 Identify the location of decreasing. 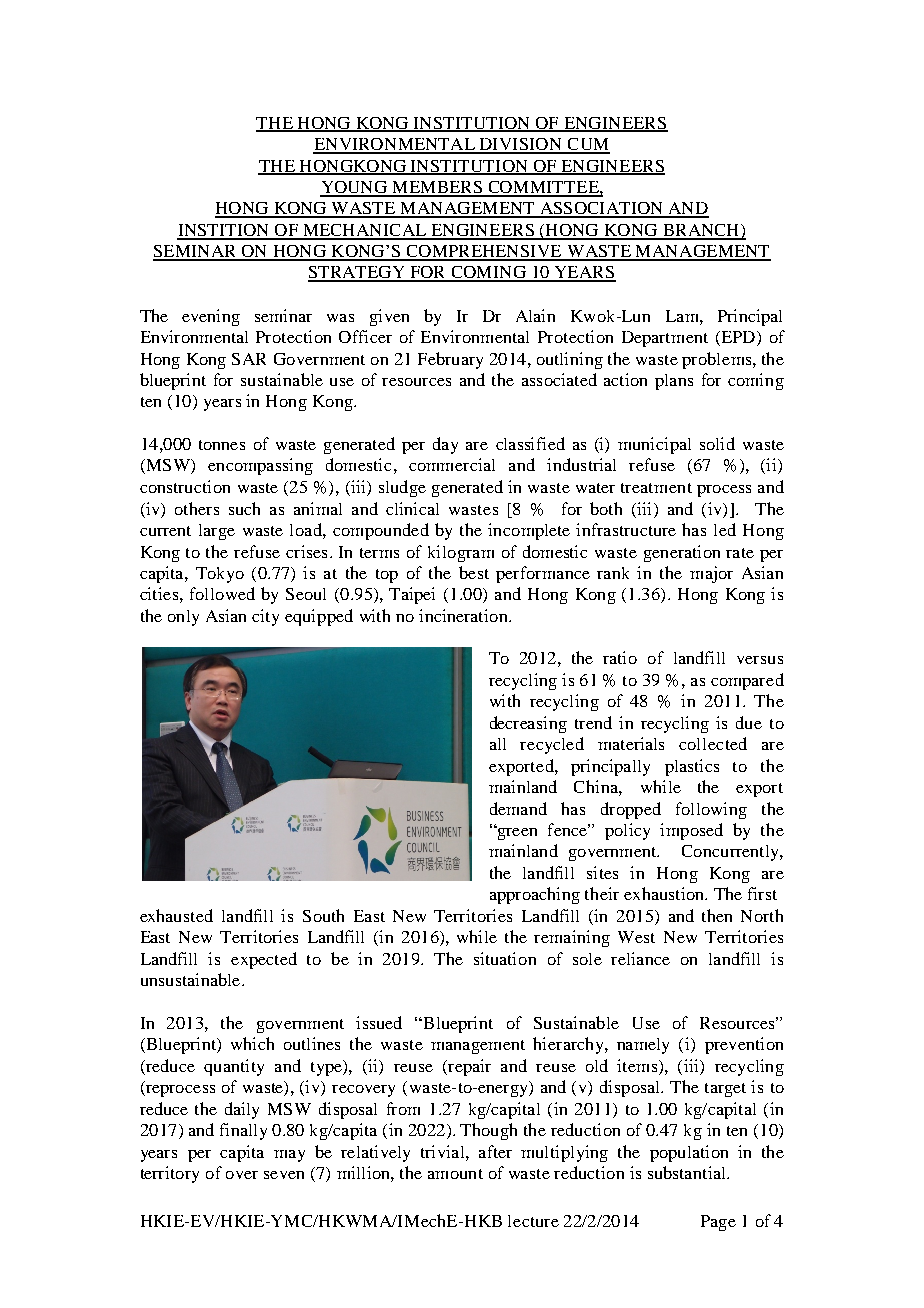
(528, 724).
